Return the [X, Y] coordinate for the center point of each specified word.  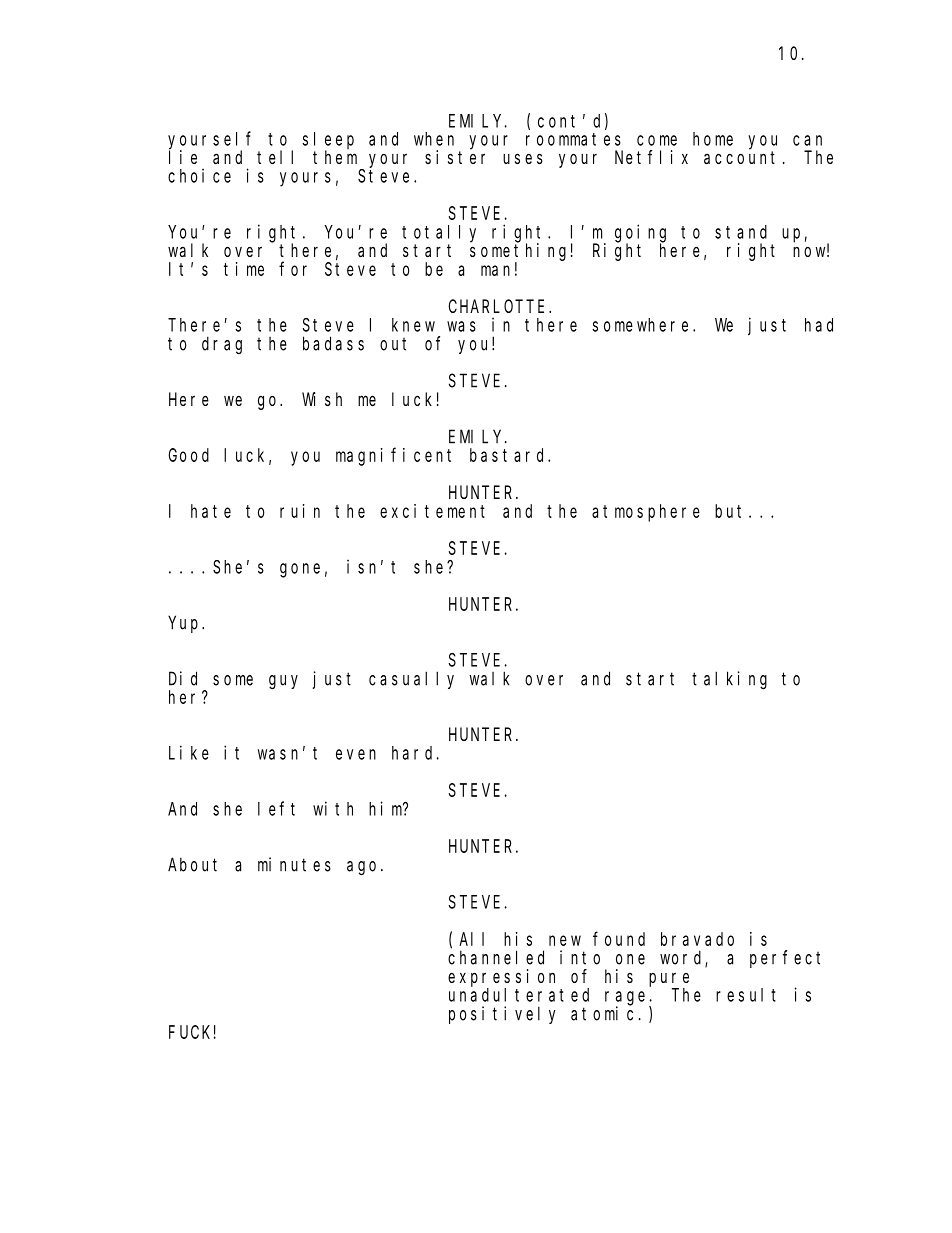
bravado [697, 939]
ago [361, 868]
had [819, 325]
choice [199, 175]
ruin [300, 511]
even [356, 754]
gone [300, 570]
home [713, 139]
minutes [294, 864]
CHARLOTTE [496, 306]
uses [523, 158]
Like [189, 752]
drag [222, 345]
